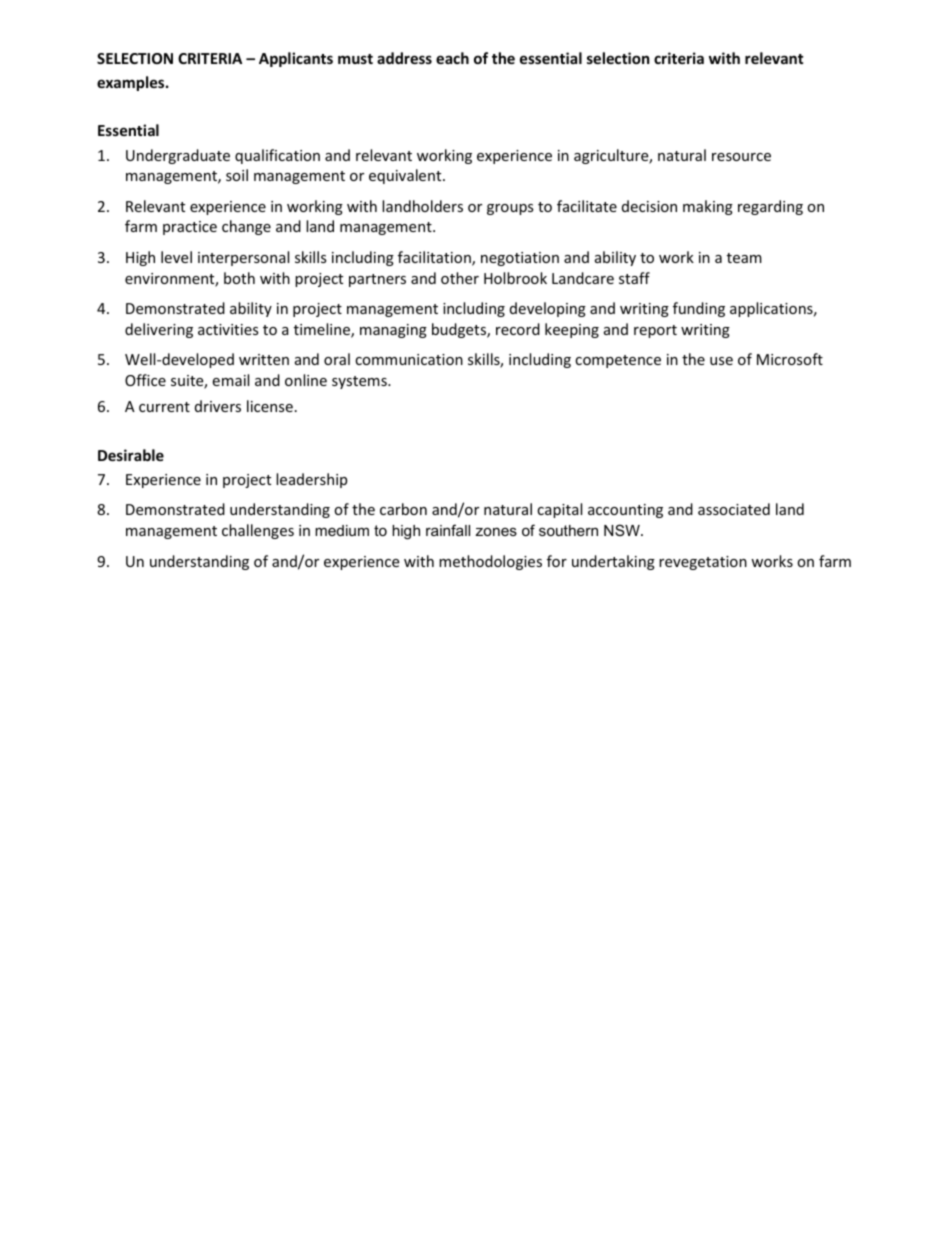  I want to click on communication, so click(409, 359).
